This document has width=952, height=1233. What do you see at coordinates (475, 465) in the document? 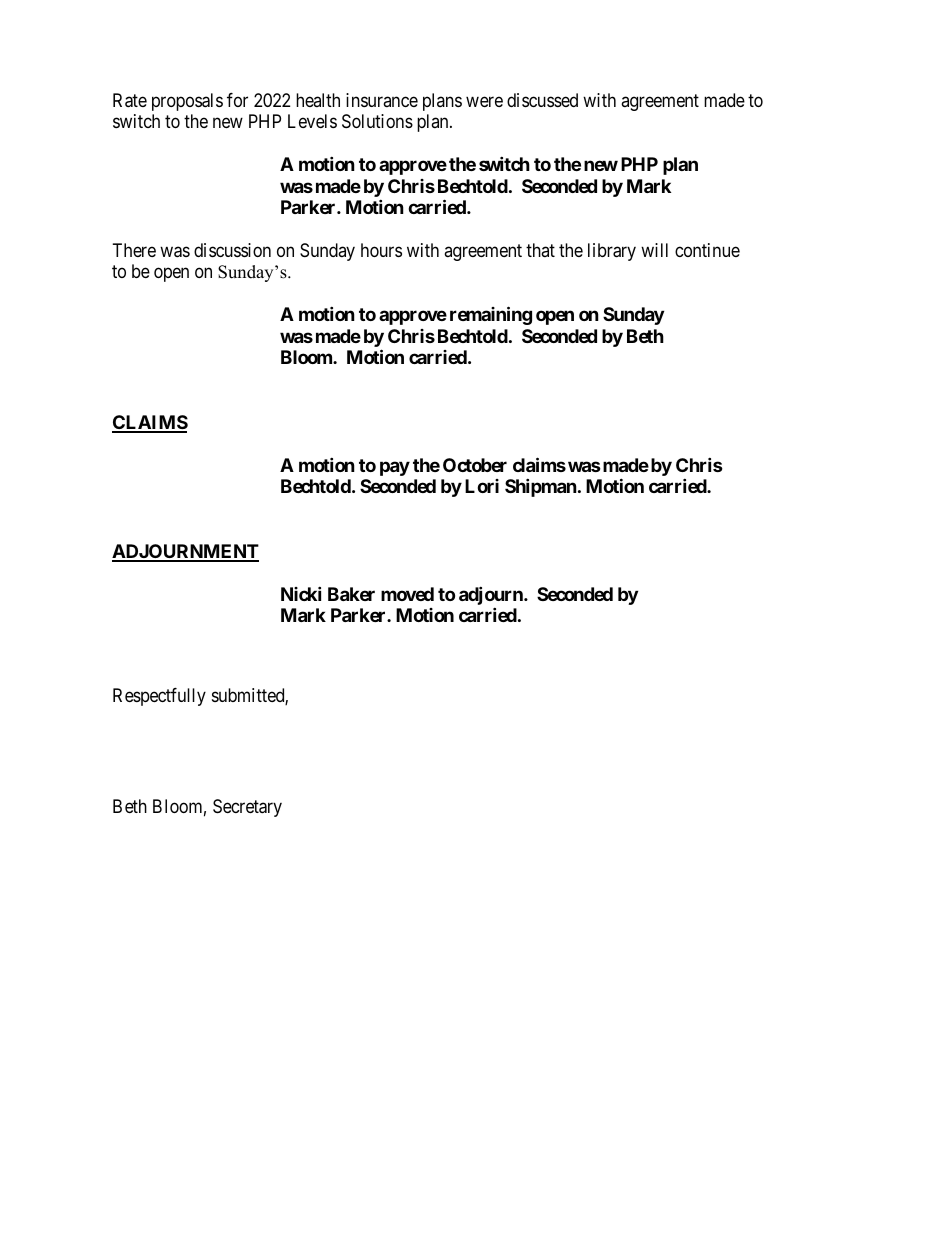
I see `October` at bounding box center [475, 465].
